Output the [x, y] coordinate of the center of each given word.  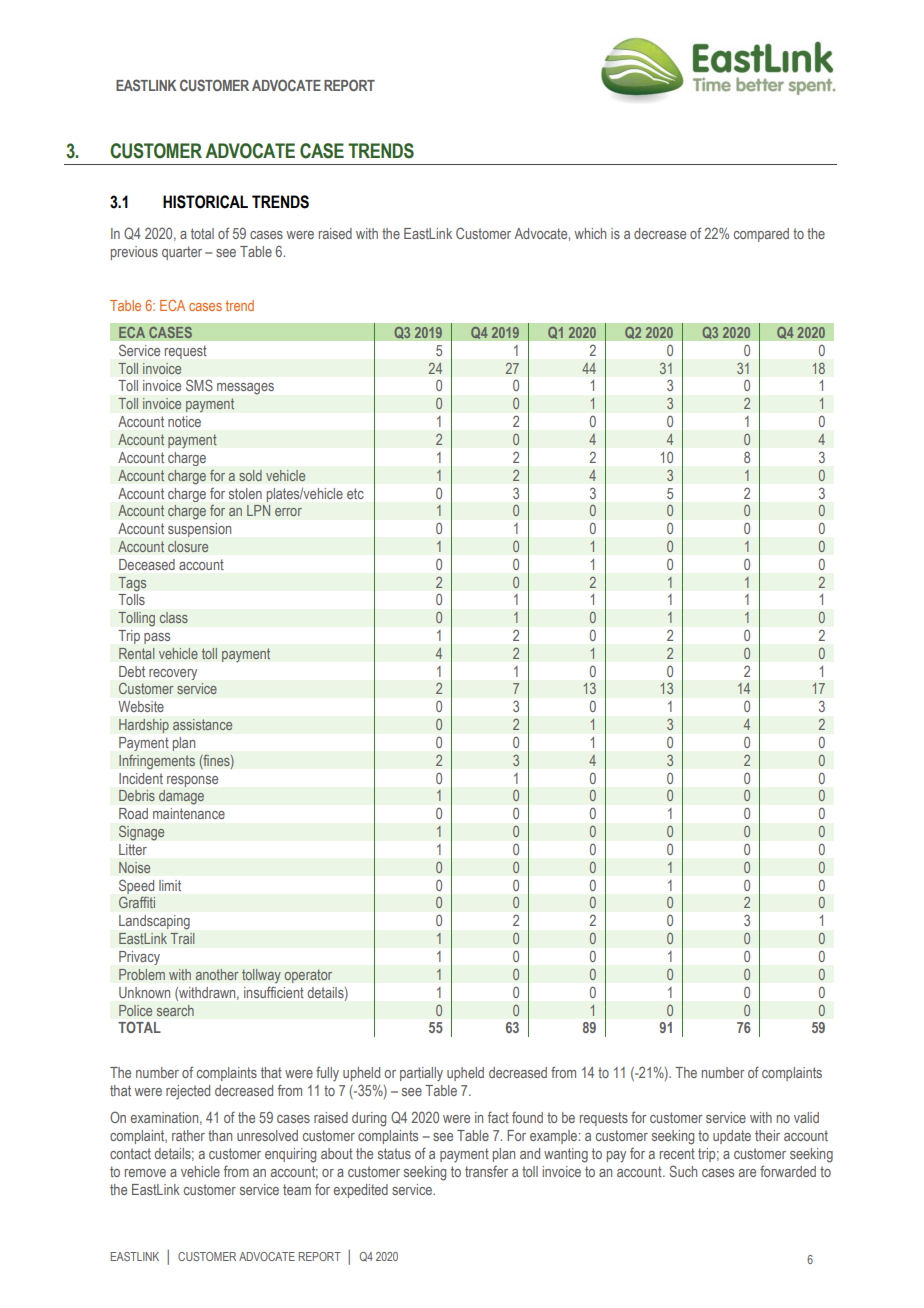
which [590, 233]
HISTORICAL [205, 202]
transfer [486, 1171]
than [220, 1135]
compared [761, 235]
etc [355, 493]
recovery [173, 674]
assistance [202, 724]
